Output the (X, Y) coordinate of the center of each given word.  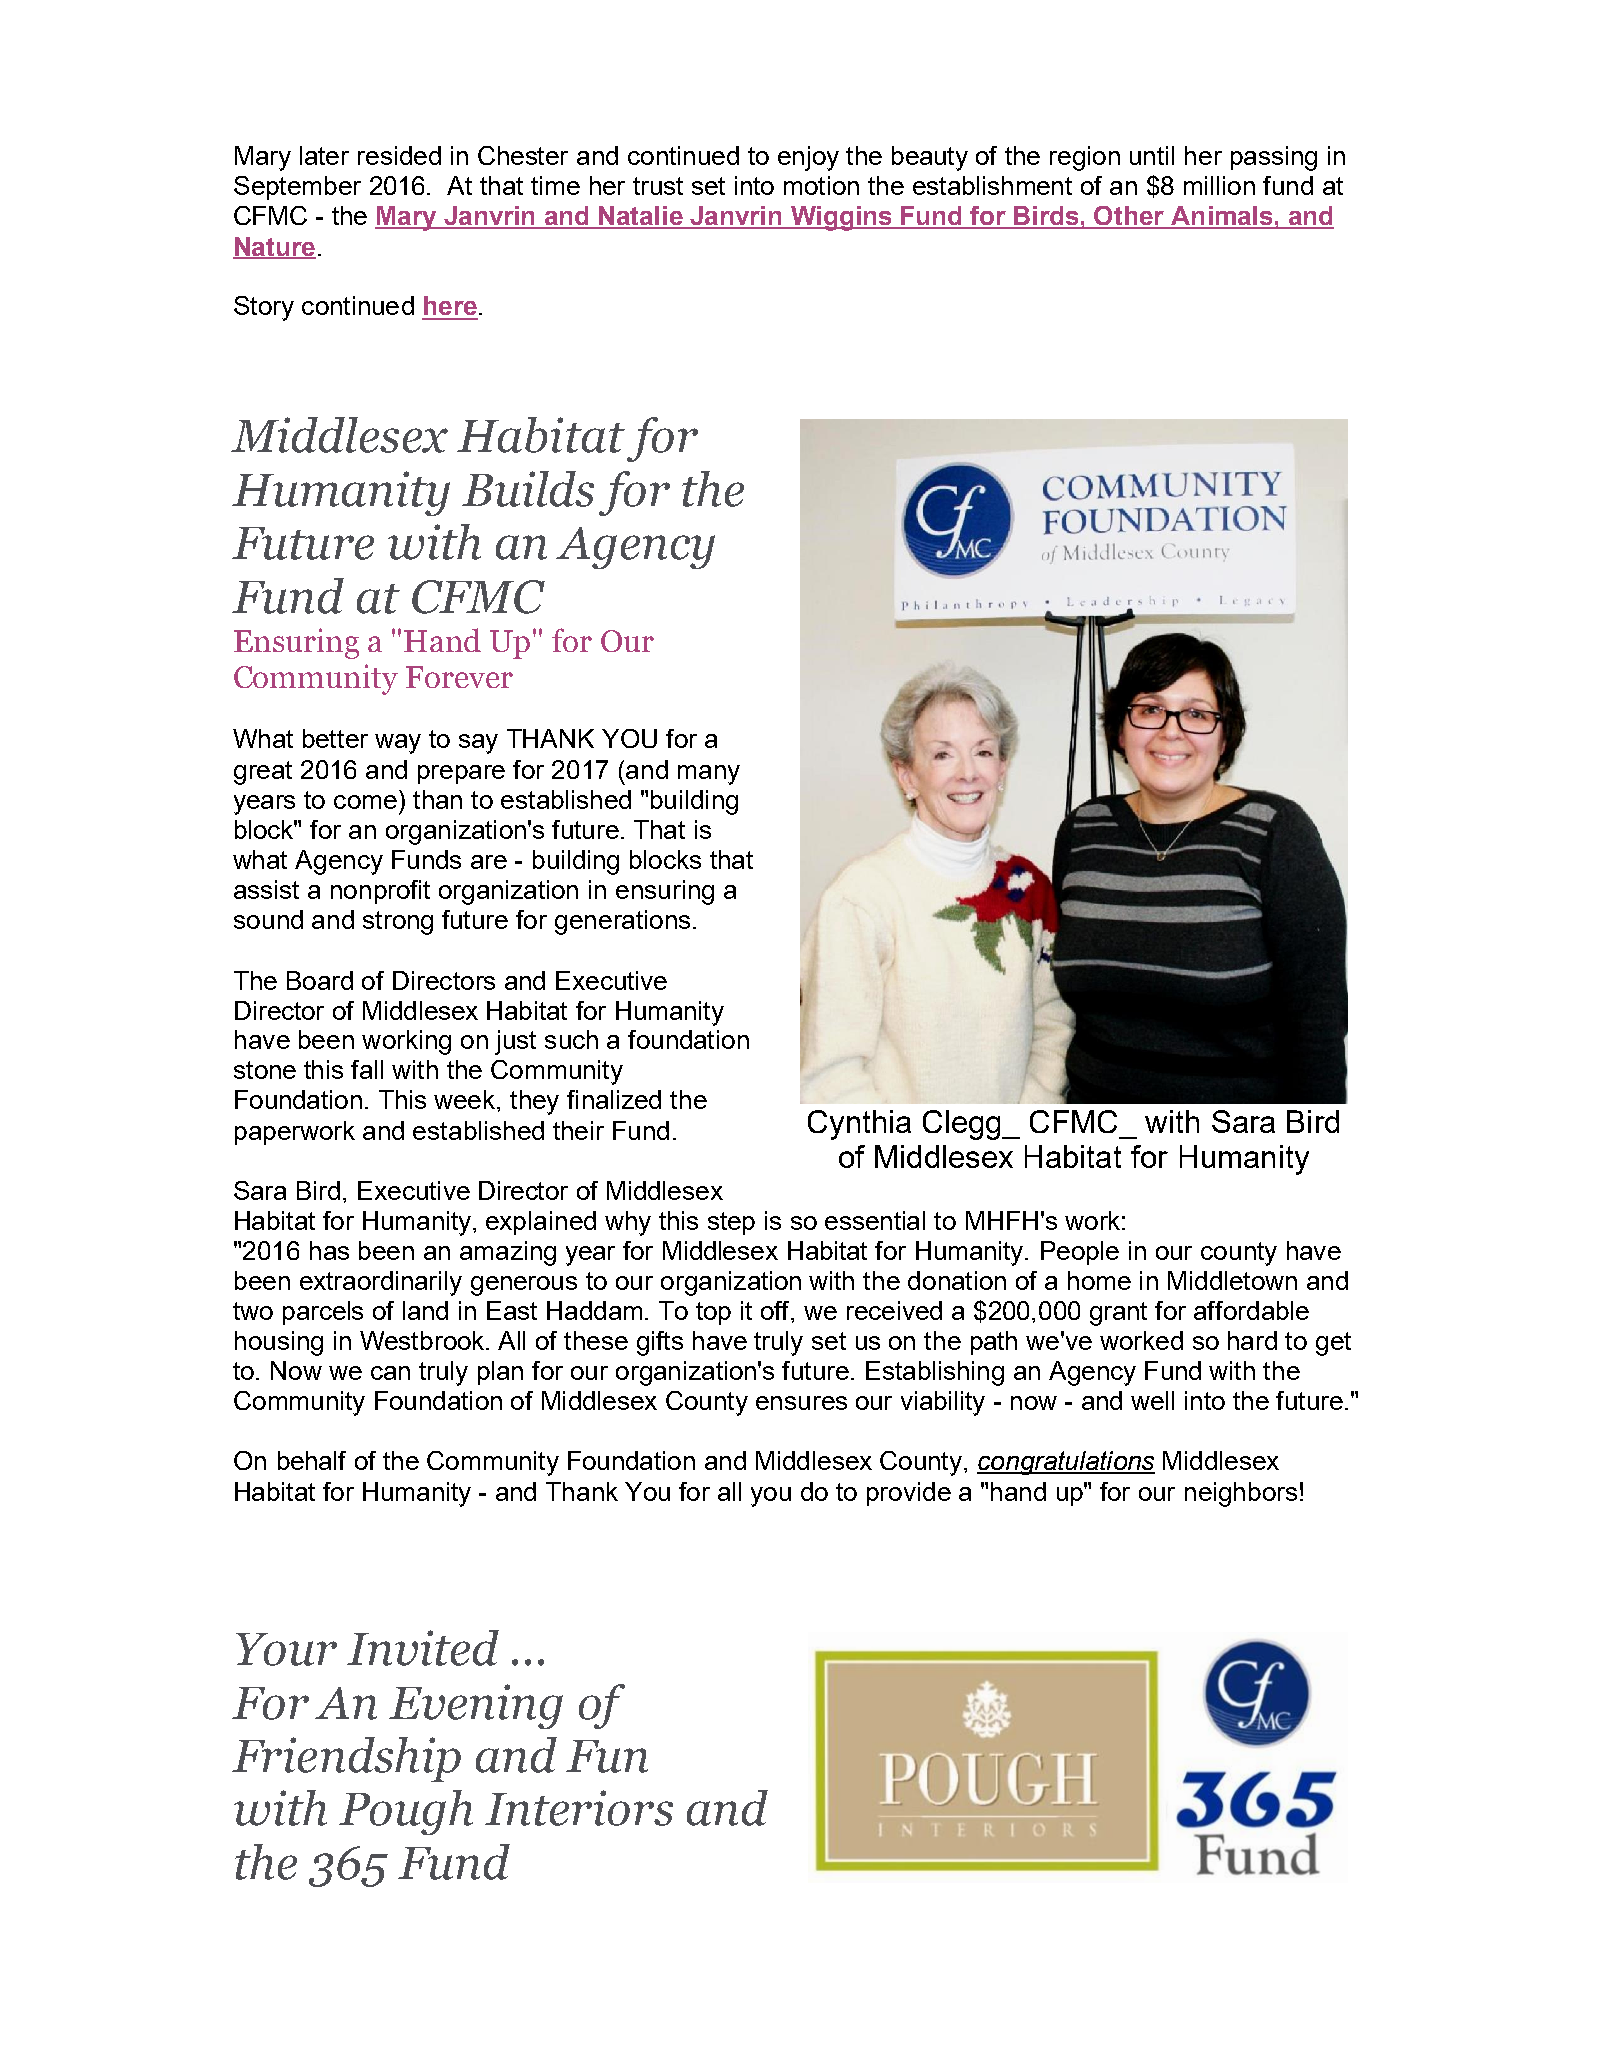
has (329, 1250)
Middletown (1232, 1280)
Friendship (346, 1759)
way (398, 744)
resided (399, 155)
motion (821, 185)
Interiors (579, 1808)
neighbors (1241, 1494)
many (709, 775)
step (731, 1223)
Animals (1222, 217)
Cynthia (859, 1125)
